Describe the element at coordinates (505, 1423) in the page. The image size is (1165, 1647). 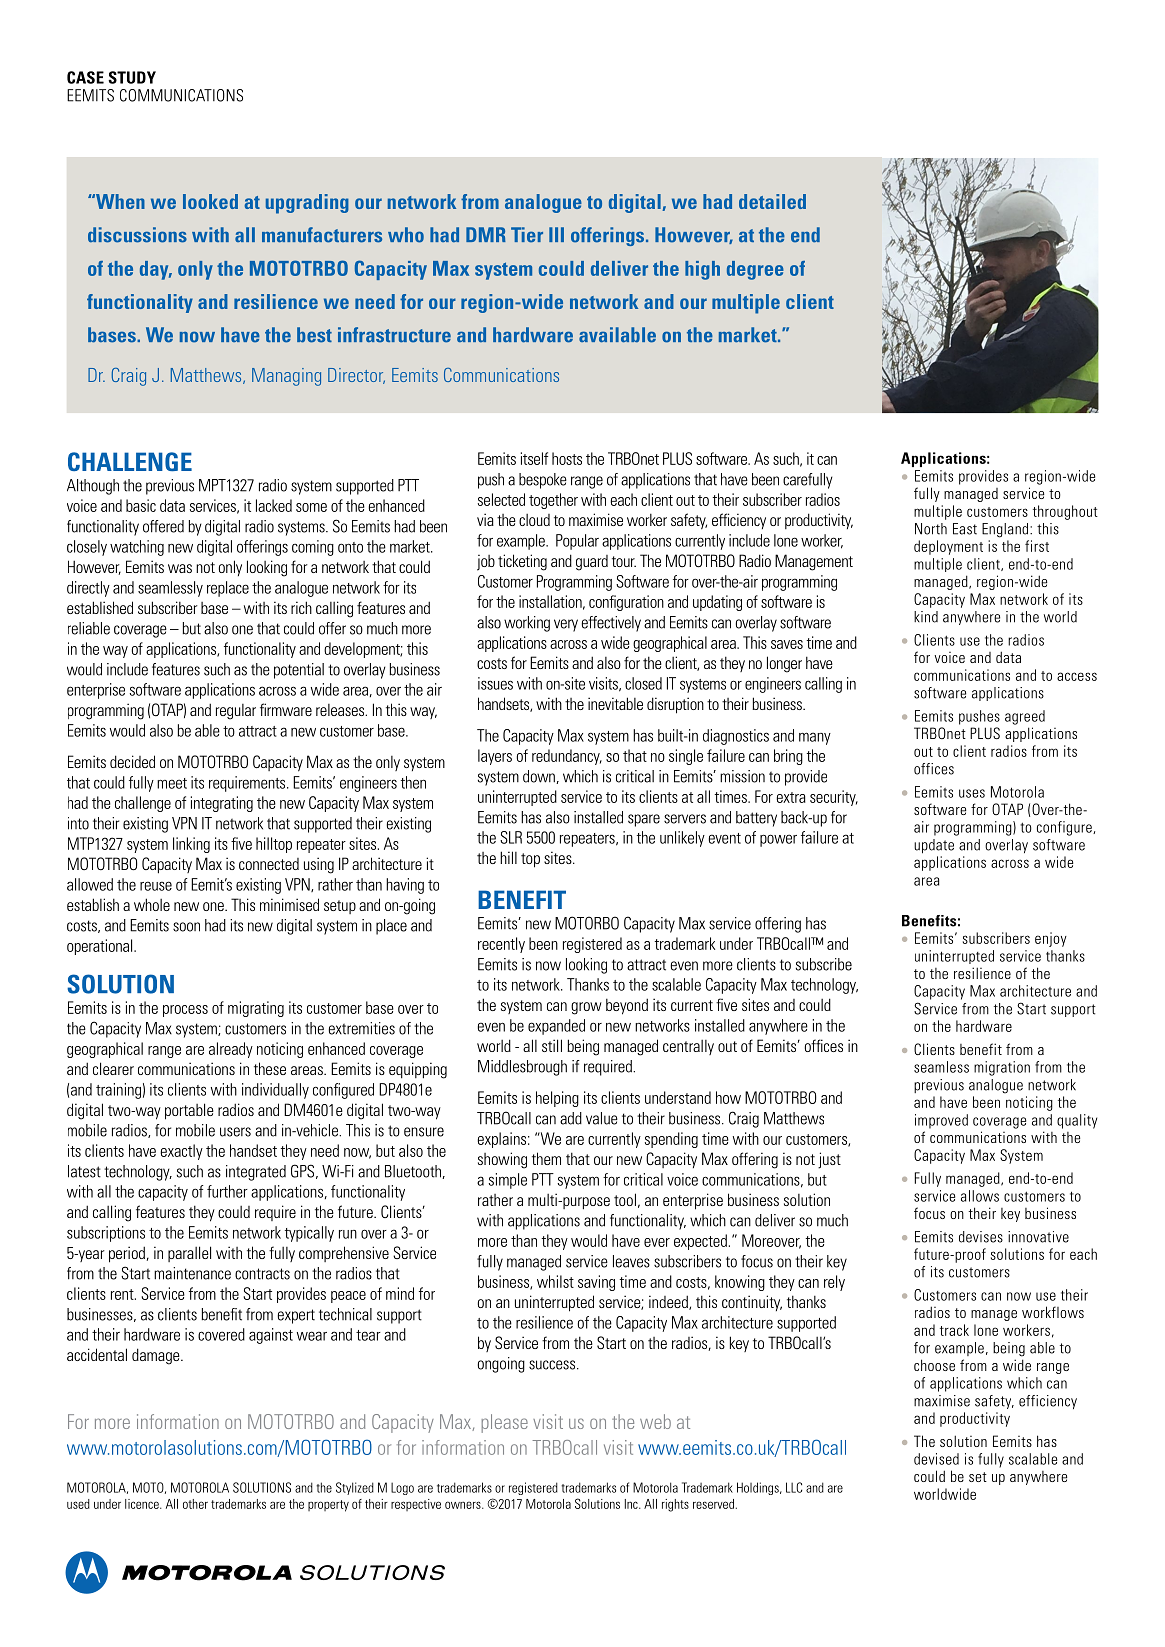
I see `please` at that location.
